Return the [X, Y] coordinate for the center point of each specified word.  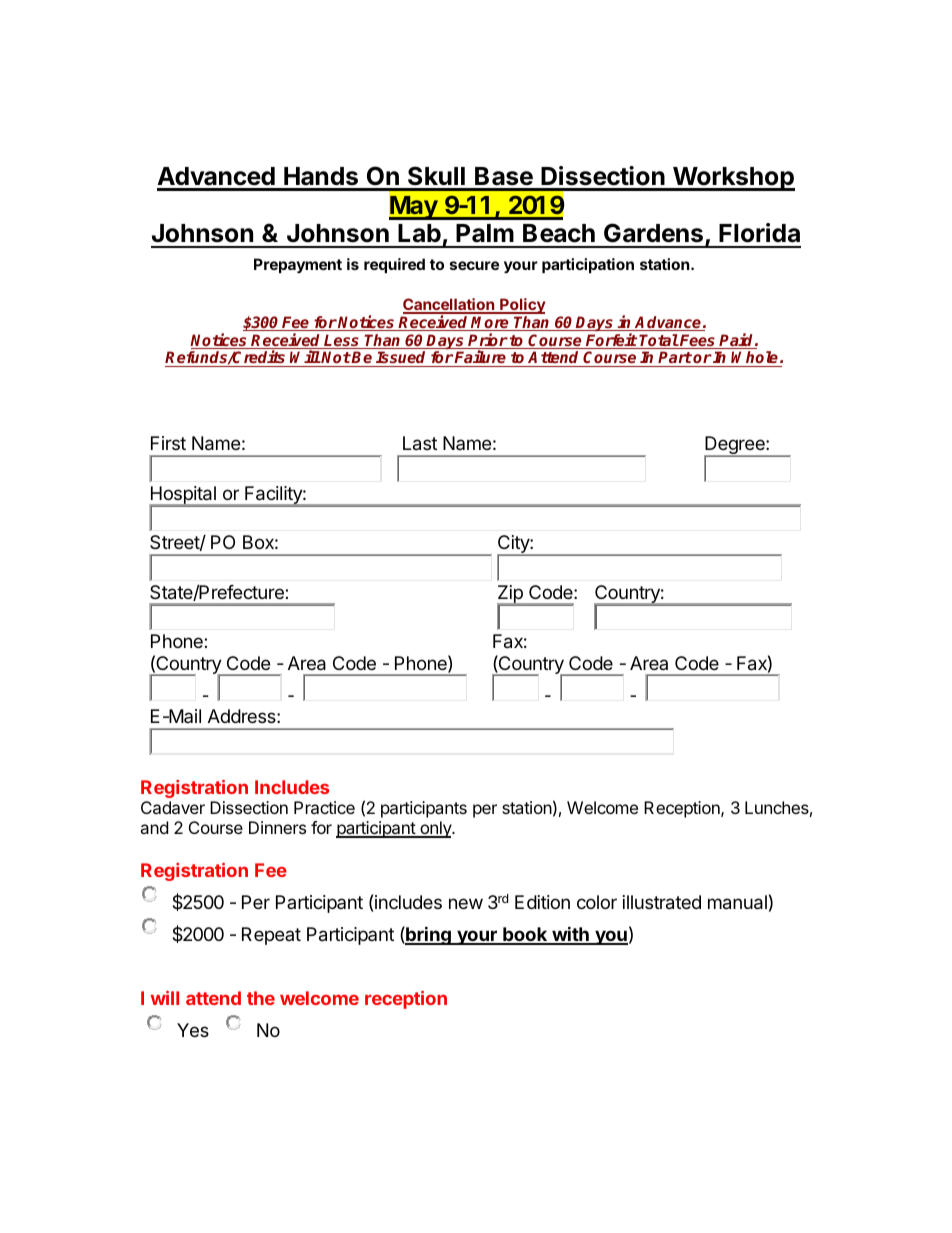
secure [474, 265]
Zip [511, 595]
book [525, 935]
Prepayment [298, 265]
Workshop [732, 179]
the [261, 998]
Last [420, 443]
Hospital [183, 496]
